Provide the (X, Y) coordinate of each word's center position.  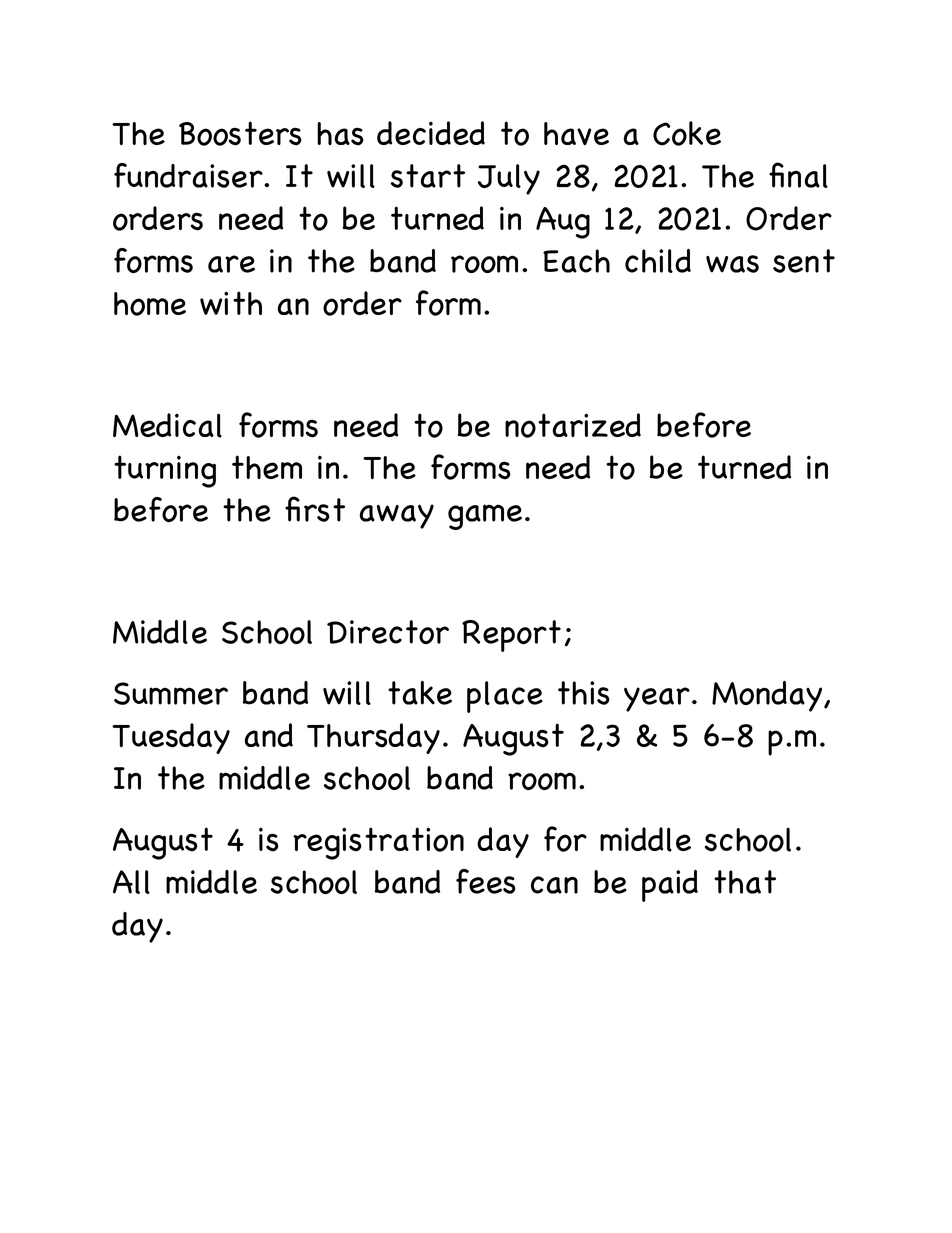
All (131, 882)
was (732, 264)
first (315, 509)
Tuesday (171, 738)
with (231, 303)
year (657, 699)
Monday (768, 696)
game (485, 517)
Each (576, 261)
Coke (687, 133)
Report (511, 636)
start (428, 176)
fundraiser (189, 175)
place (505, 697)
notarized (573, 425)
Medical (167, 425)
